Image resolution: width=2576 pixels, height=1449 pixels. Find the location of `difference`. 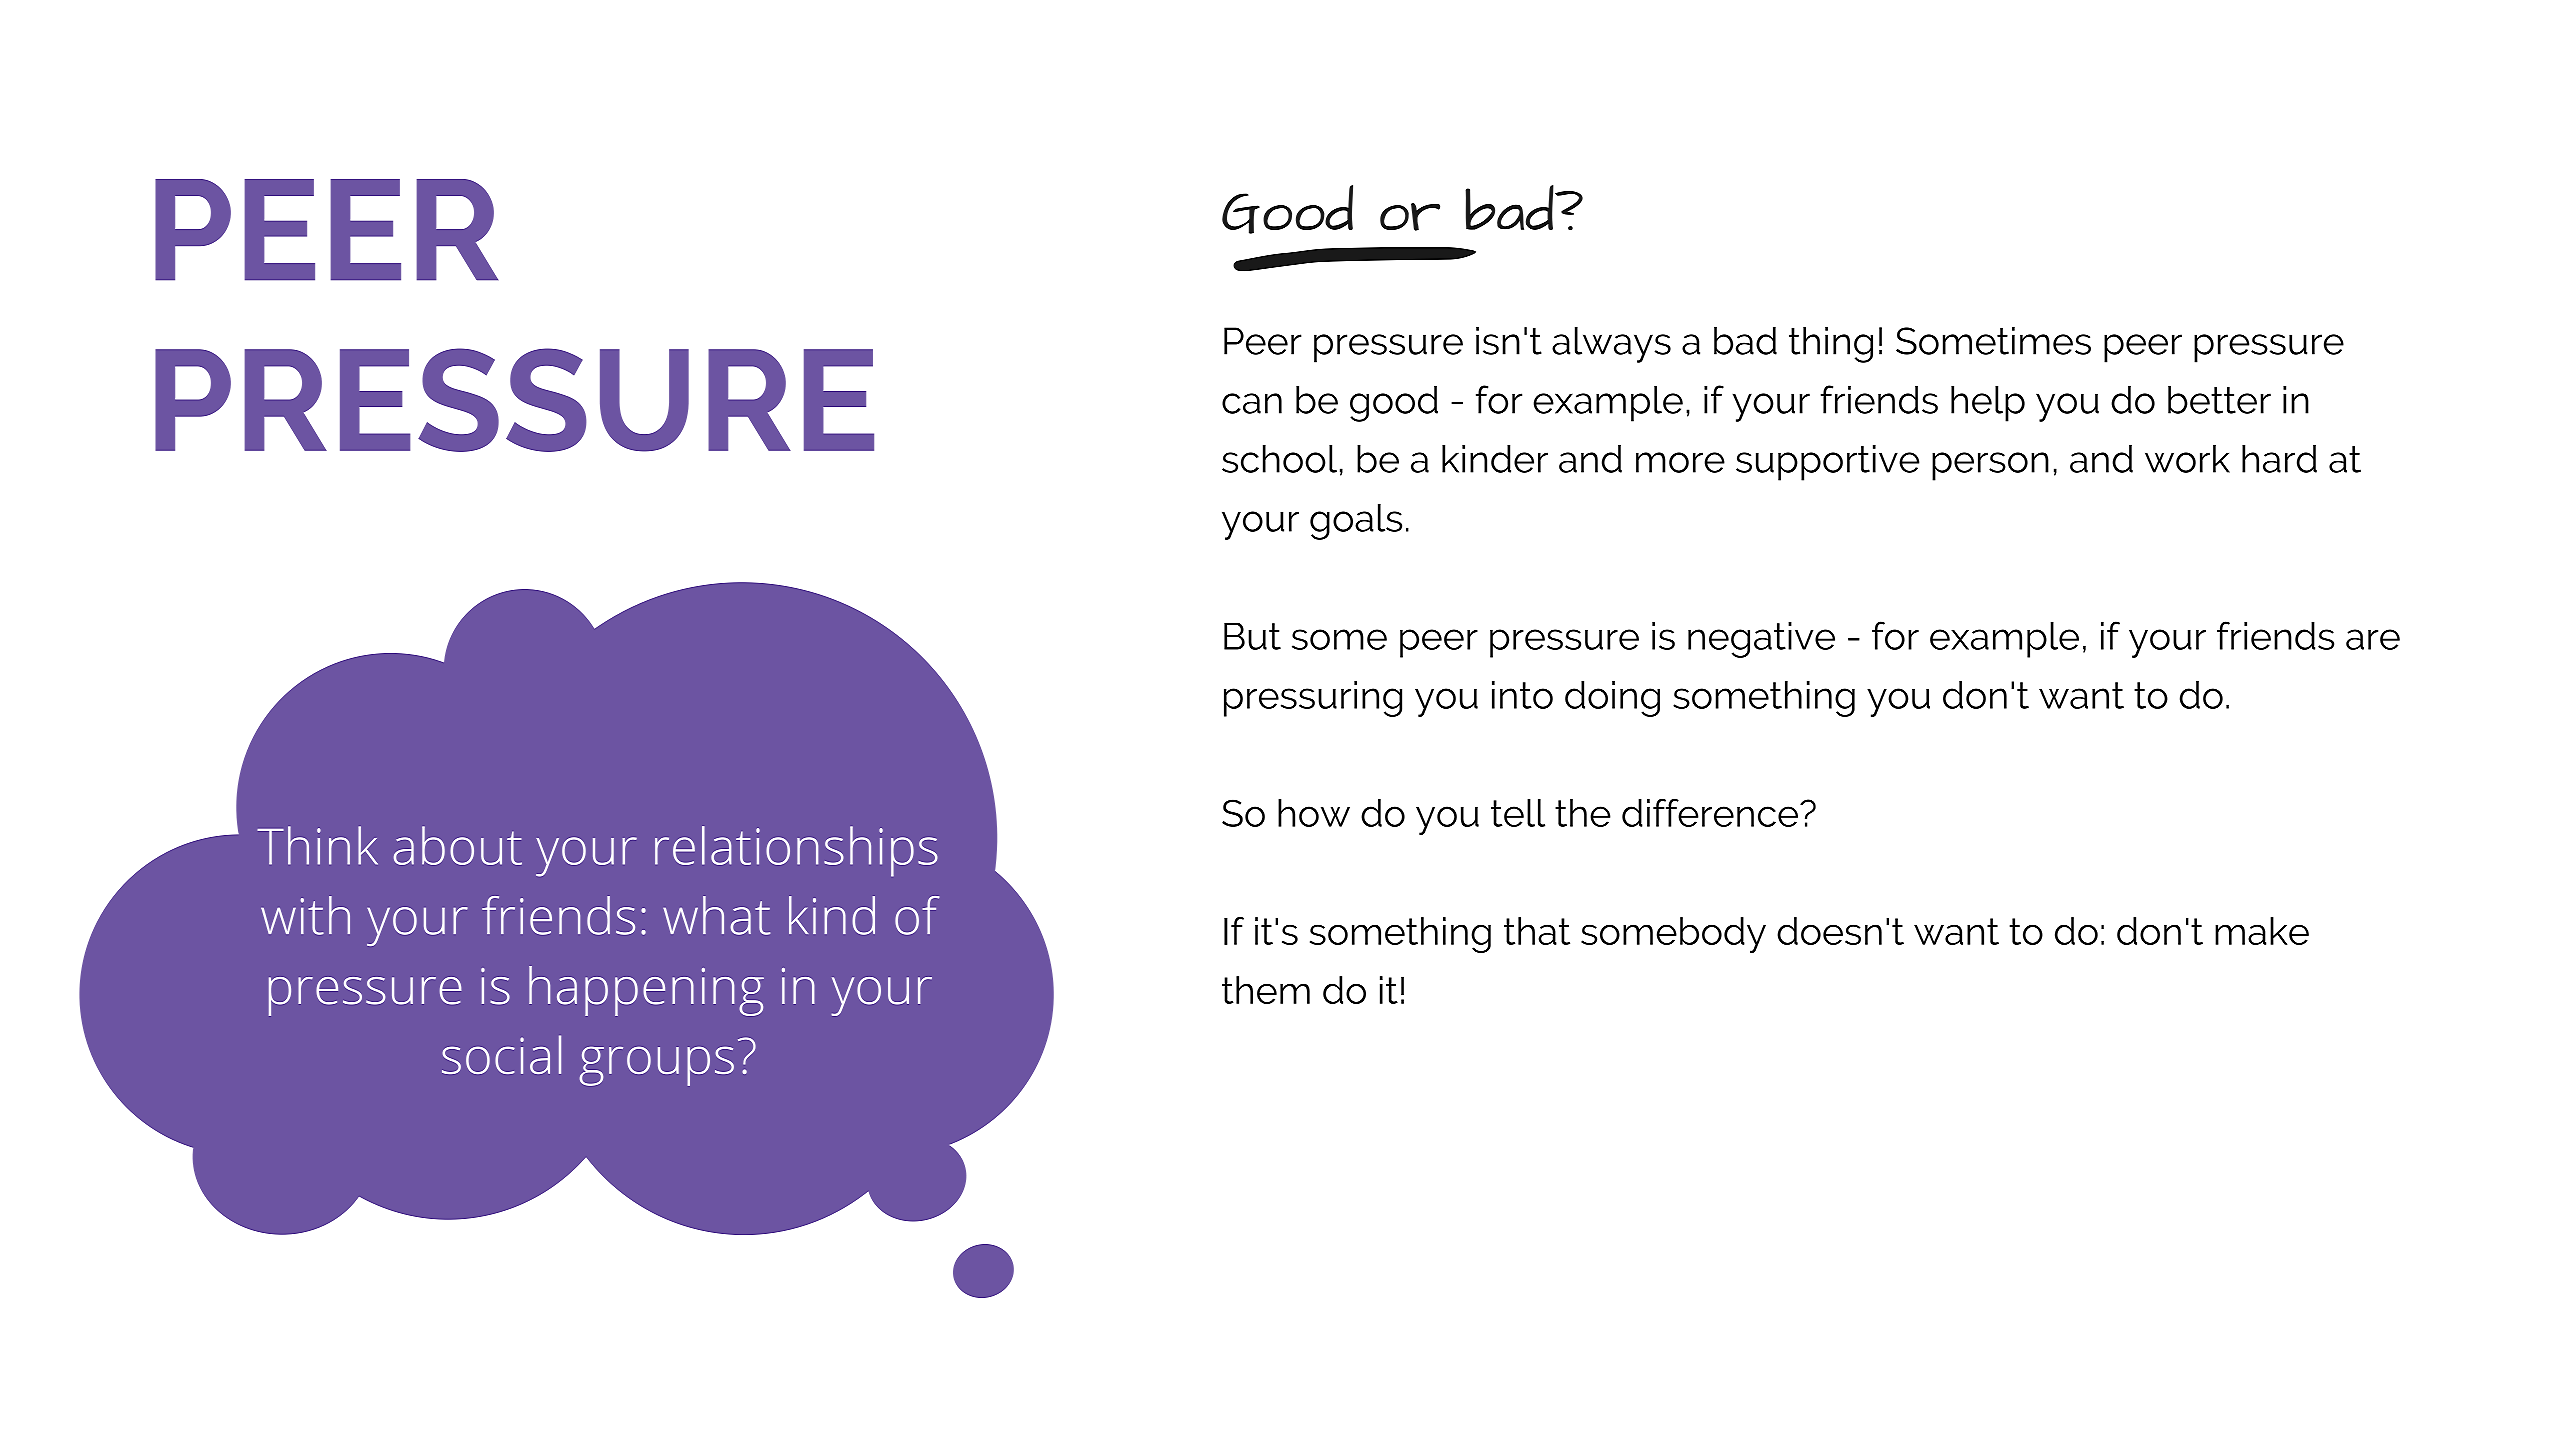

difference is located at coordinates (1710, 812).
